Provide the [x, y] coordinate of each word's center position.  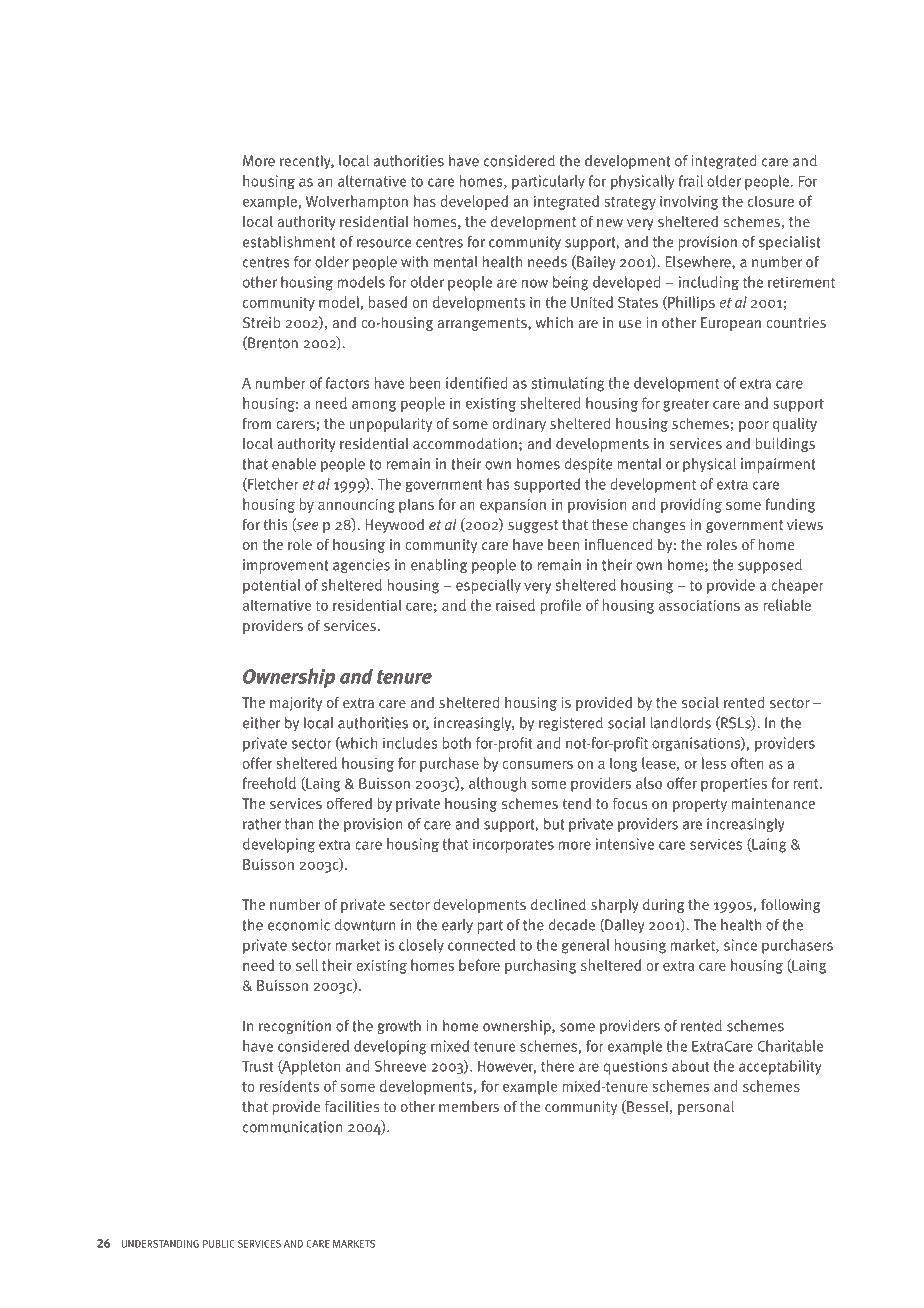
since [740, 945]
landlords [681, 723]
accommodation [465, 443]
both [457, 743]
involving [689, 202]
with [414, 262]
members [469, 1106]
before [479, 965]
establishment [289, 242]
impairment [778, 465]
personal [706, 1108]
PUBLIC [219, 1244]
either [262, 723]
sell [307, 965]
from [256, 423]
